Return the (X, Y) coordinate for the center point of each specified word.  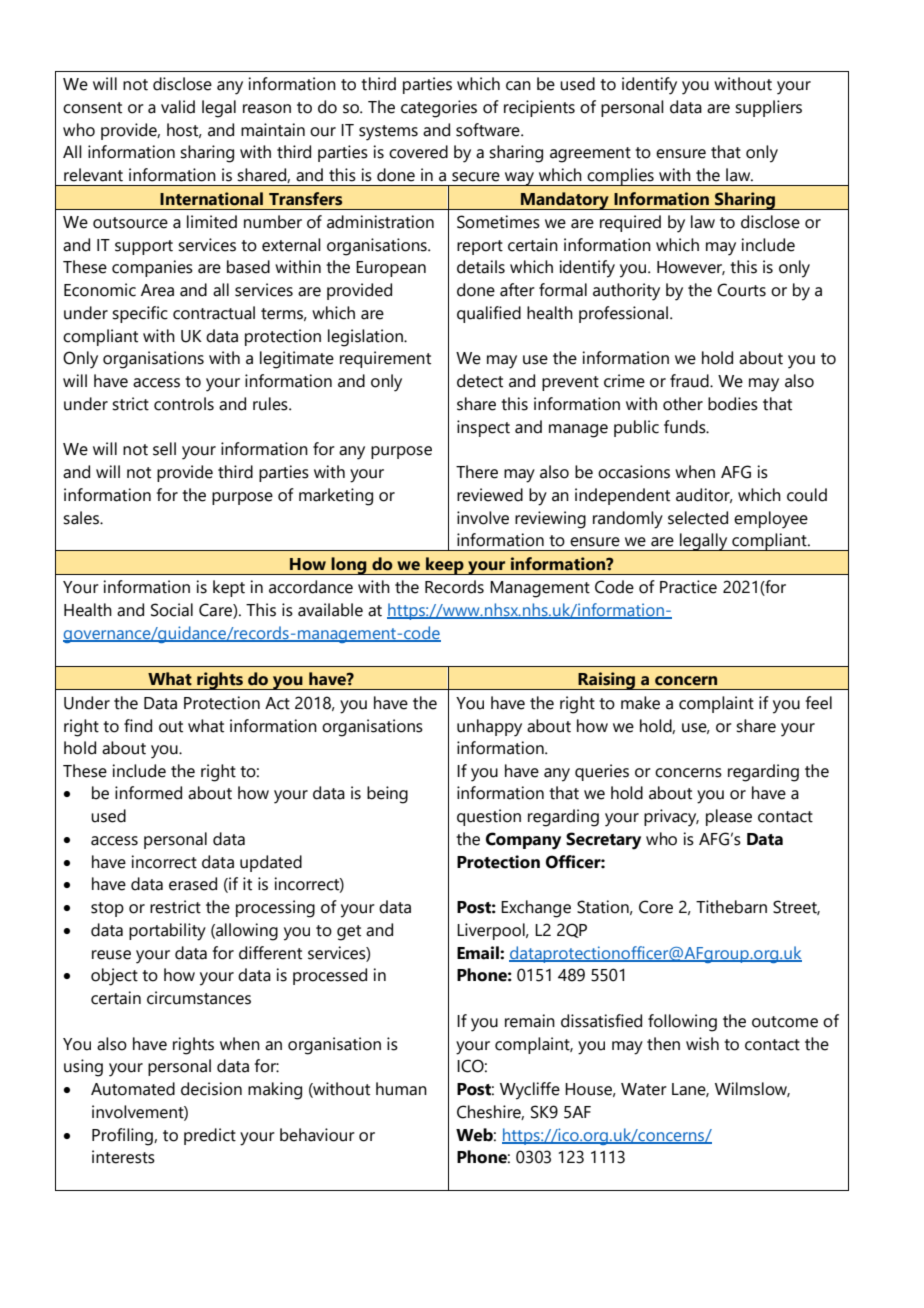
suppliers (768, 108)
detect (480, 381)
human (401, 1089)
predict (210, 1136)
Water (644, 1089)
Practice (688, 587)
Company (523, 841)
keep (445, 566)
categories (439, 109)
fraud (690, 381)
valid (178, 107)
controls (184, 404)
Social (172, 610)
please (729, 817)
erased (193, 884)
